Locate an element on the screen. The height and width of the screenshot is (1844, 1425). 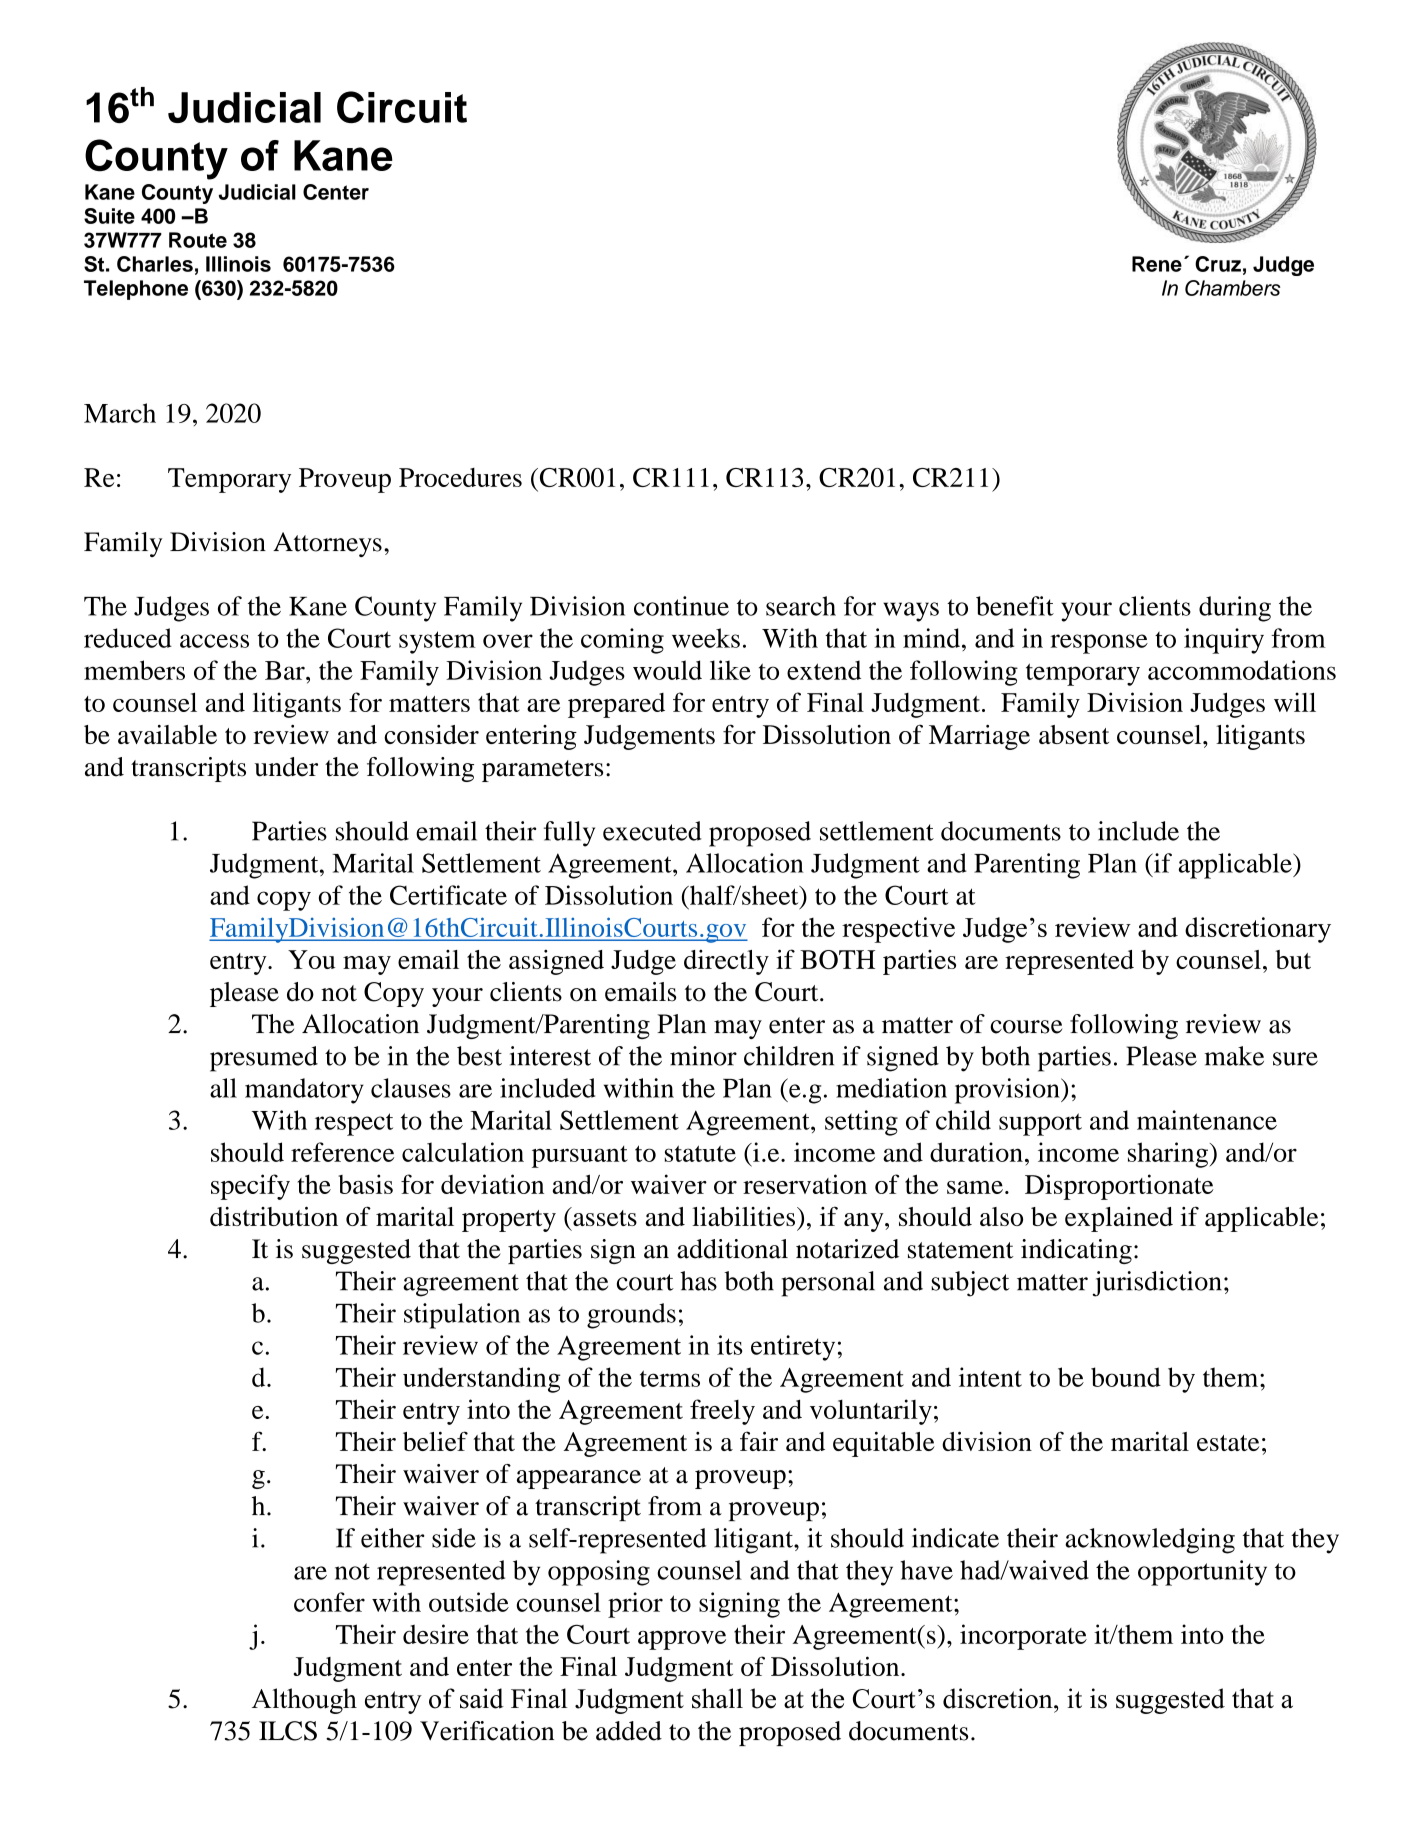
explained is located at coordinates (1119, 1219).
